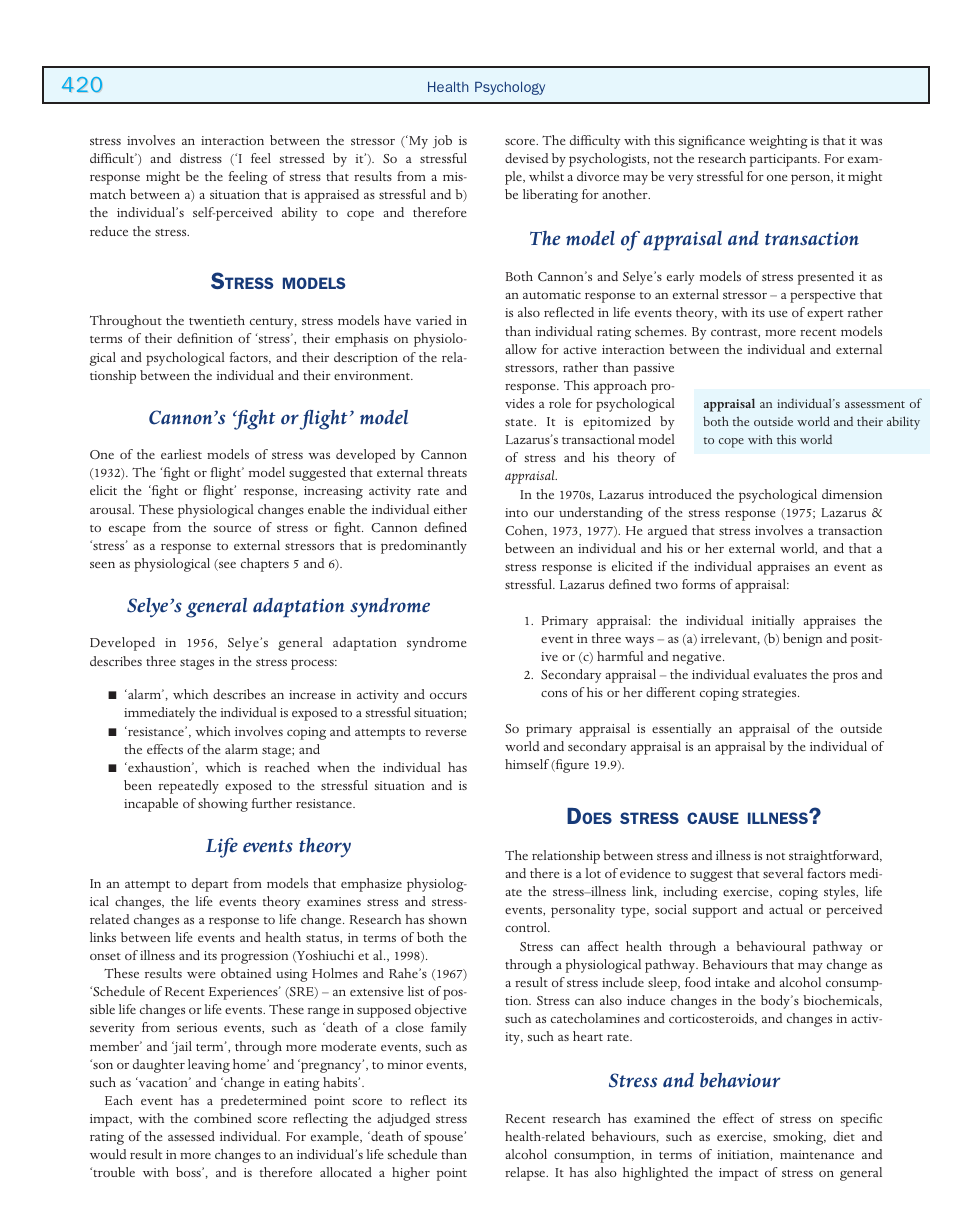  Describe the element at coordinates (265, 565) in the document. I see `chapters` at that location.
